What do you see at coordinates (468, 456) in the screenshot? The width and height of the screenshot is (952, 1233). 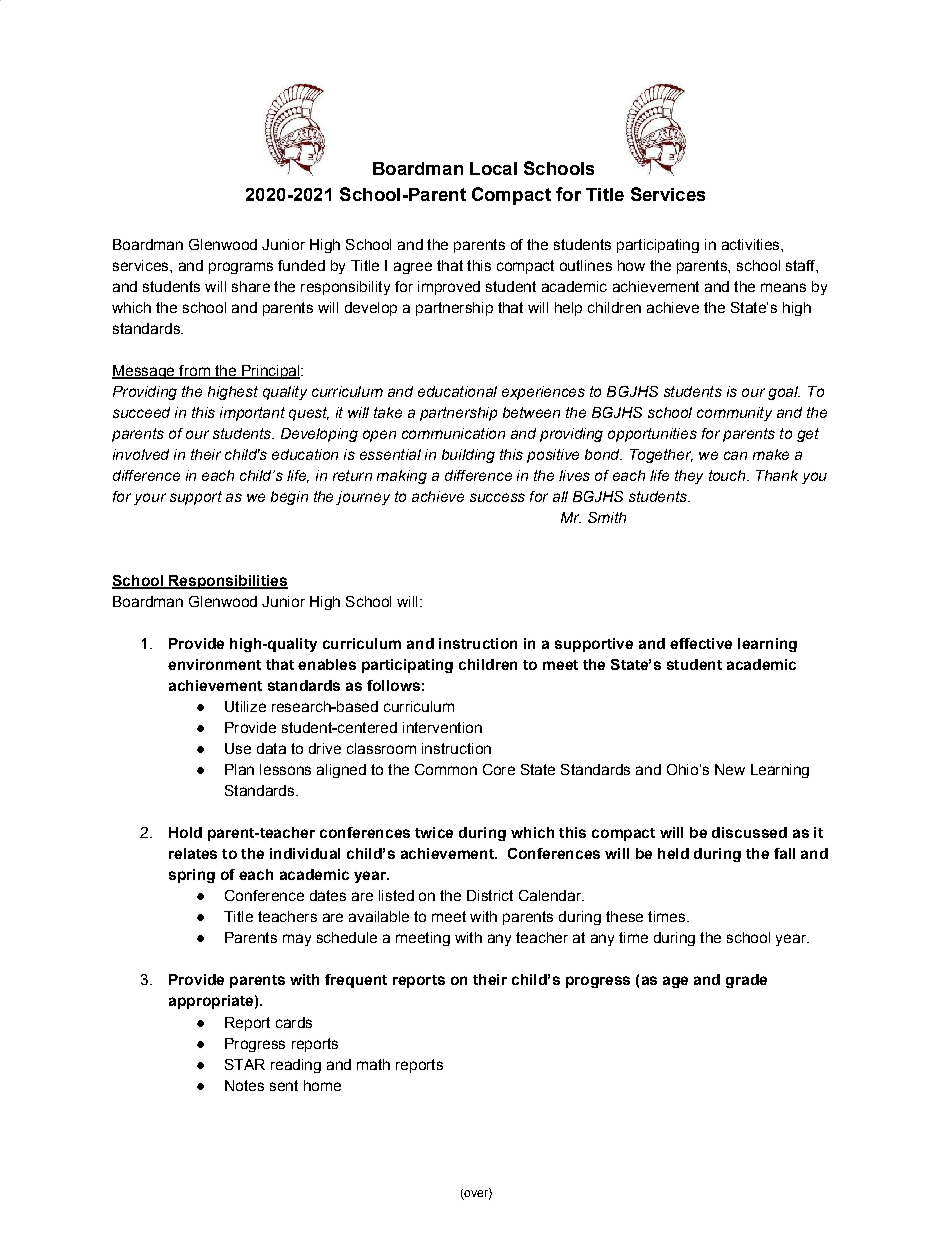 I see `building` at bounding box center [468, 456].
